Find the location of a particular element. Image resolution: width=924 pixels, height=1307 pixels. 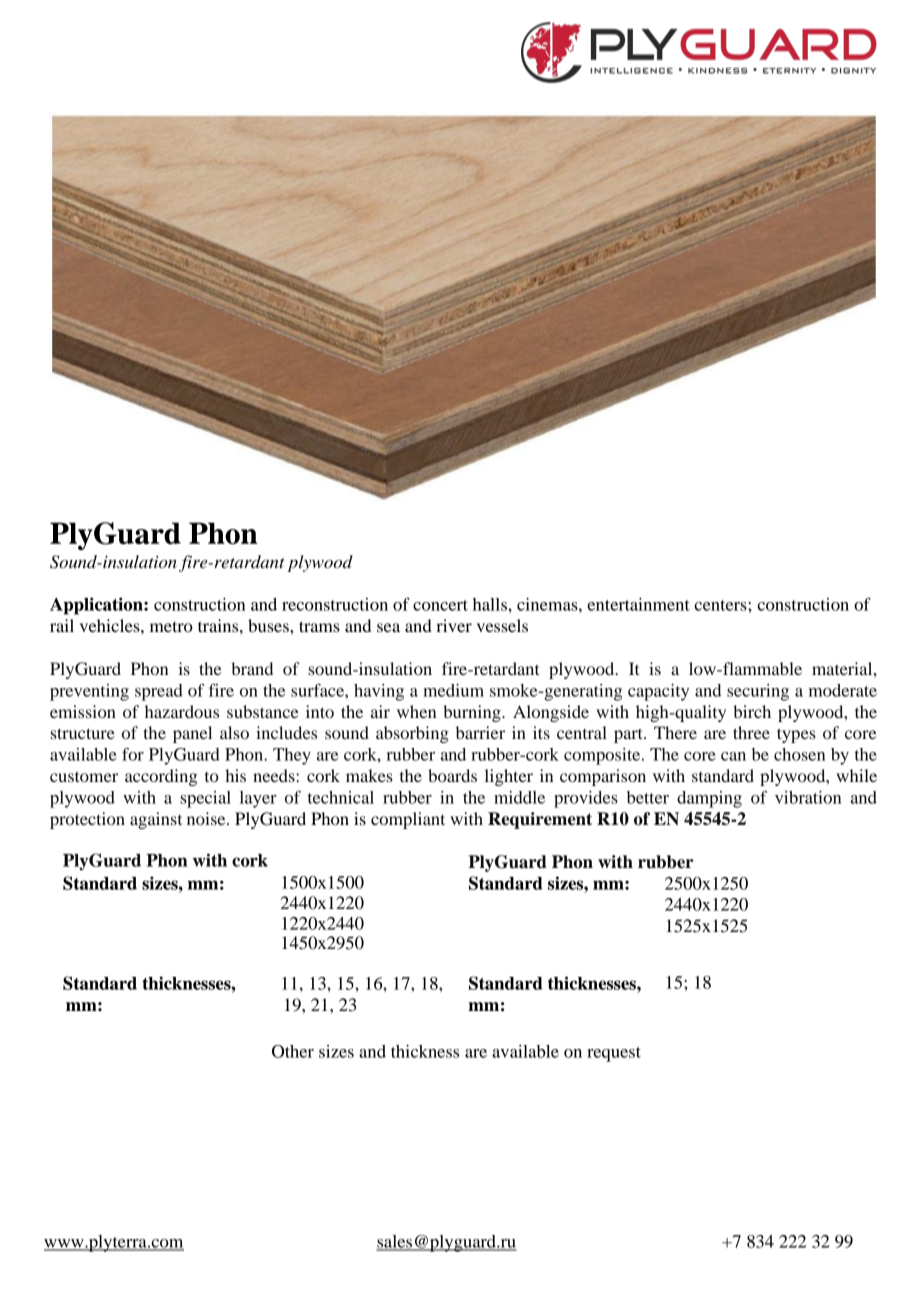

against is located at coordinates (156, 820).
